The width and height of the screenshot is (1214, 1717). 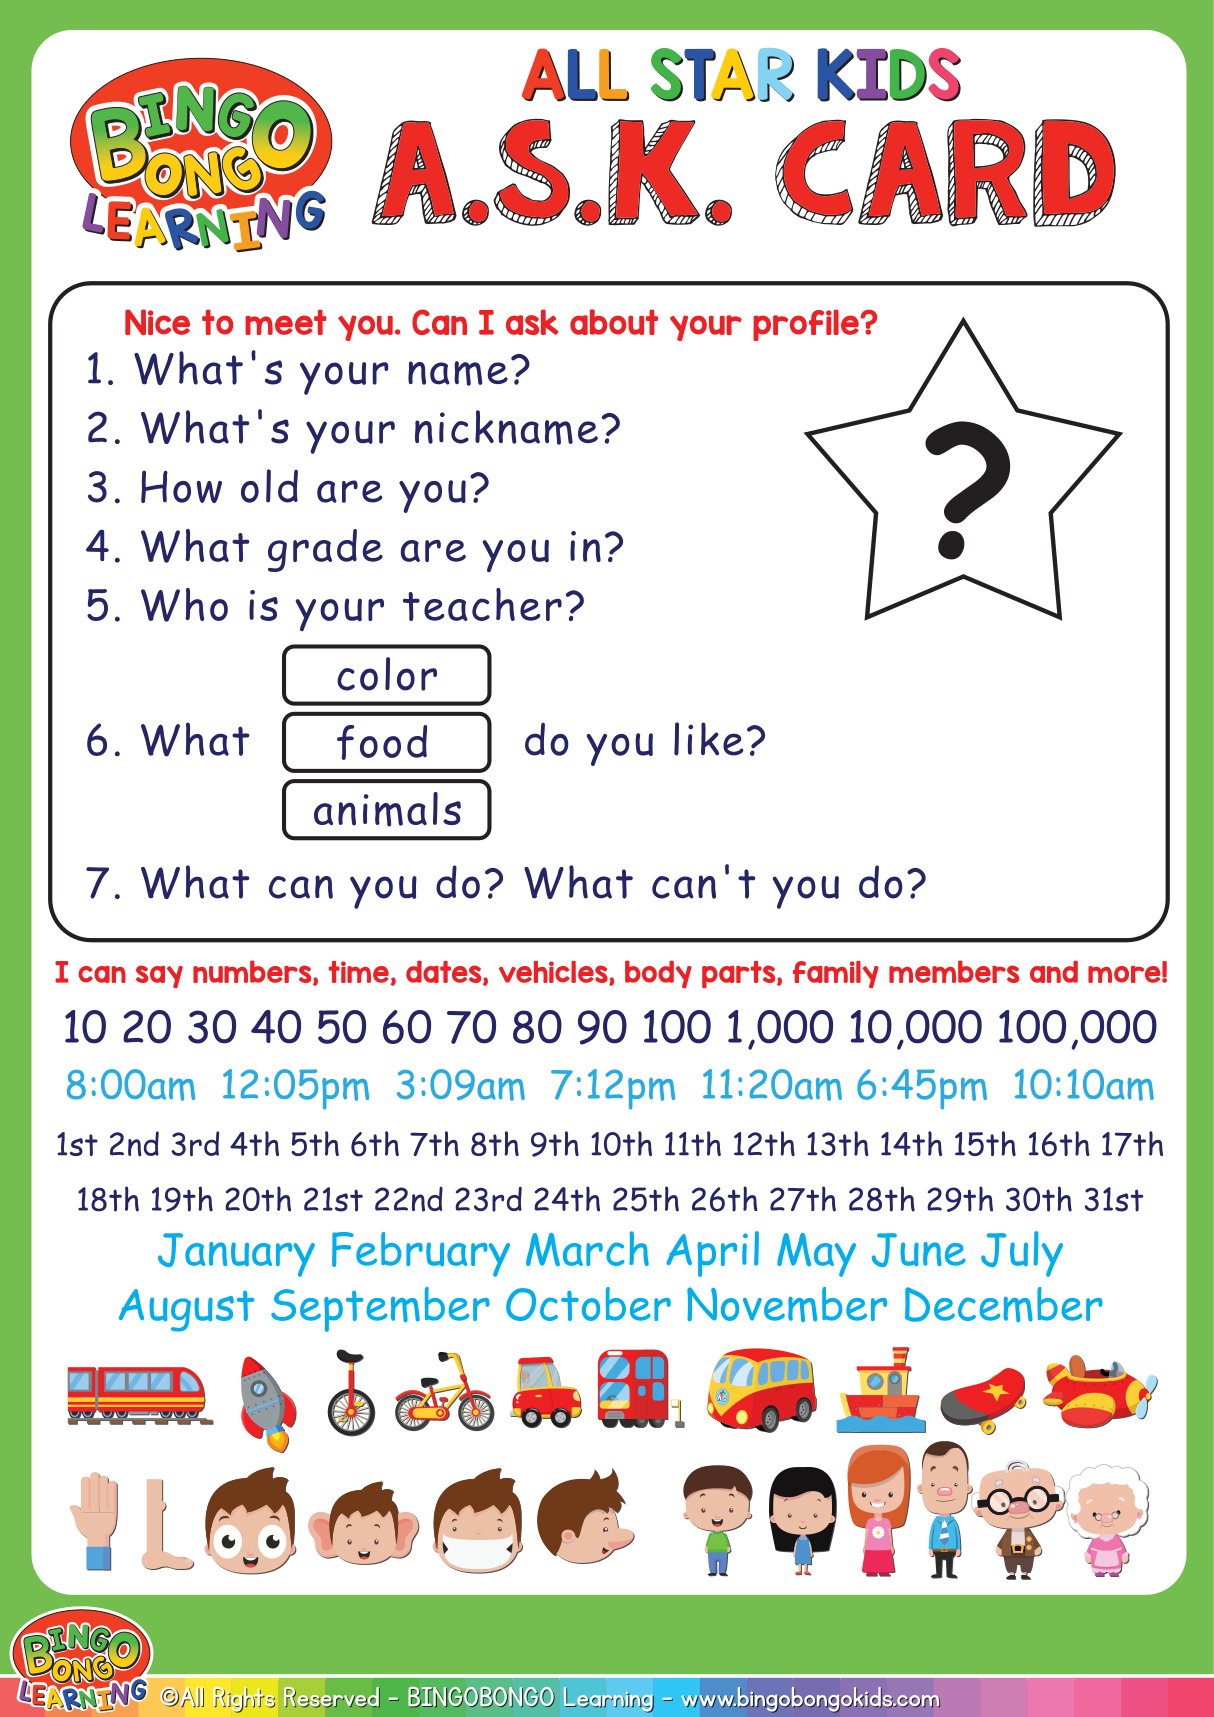 What do you see at coordinates (236, 1255) in the screenshot?
I see `January` at bounding box center [236, 1255].
